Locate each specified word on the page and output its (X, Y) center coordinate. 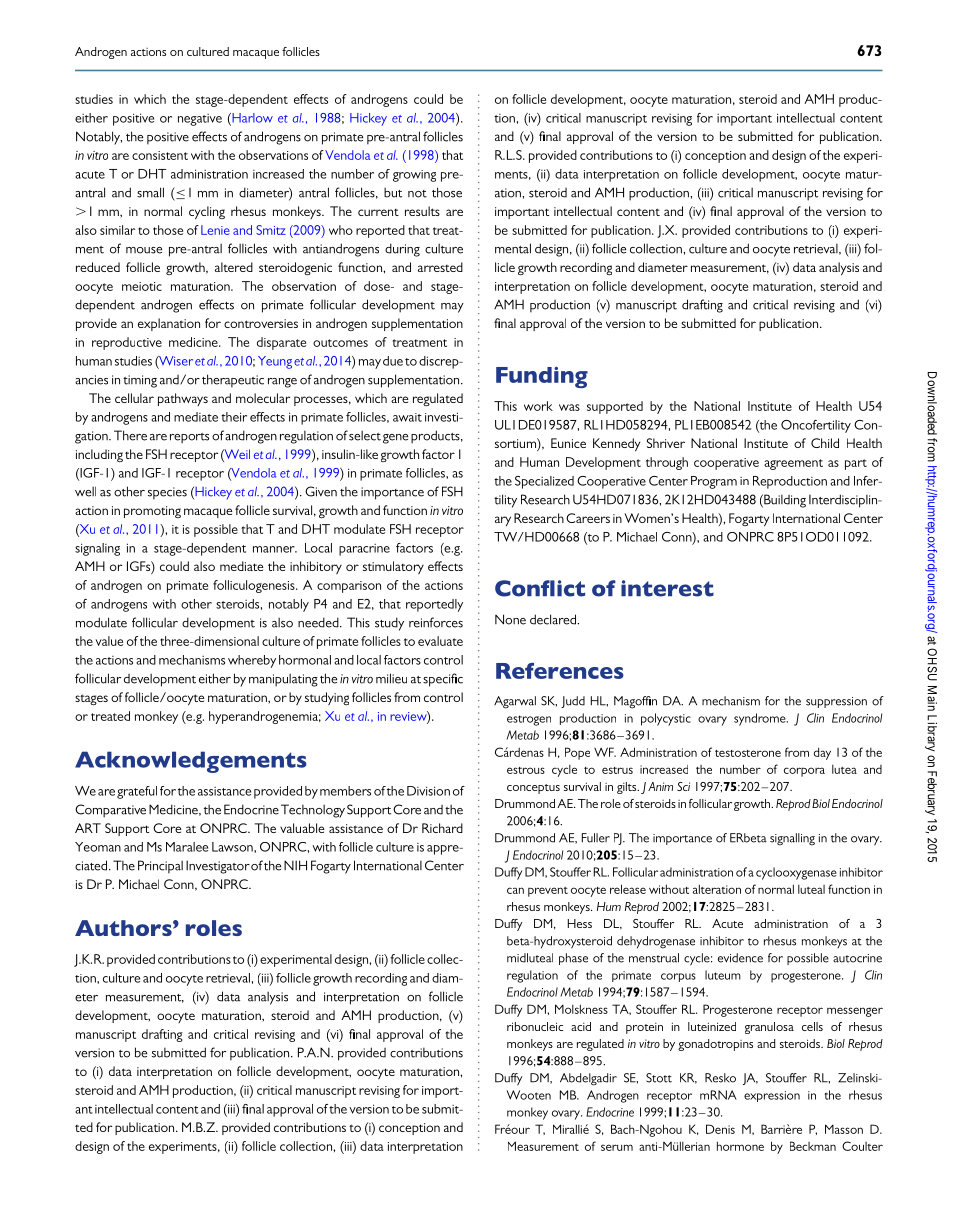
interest (667, 588)
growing (414, 176)
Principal (160, 867)
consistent (160, 155)
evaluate (440, 641)
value (109, 641)
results (422, 211)
